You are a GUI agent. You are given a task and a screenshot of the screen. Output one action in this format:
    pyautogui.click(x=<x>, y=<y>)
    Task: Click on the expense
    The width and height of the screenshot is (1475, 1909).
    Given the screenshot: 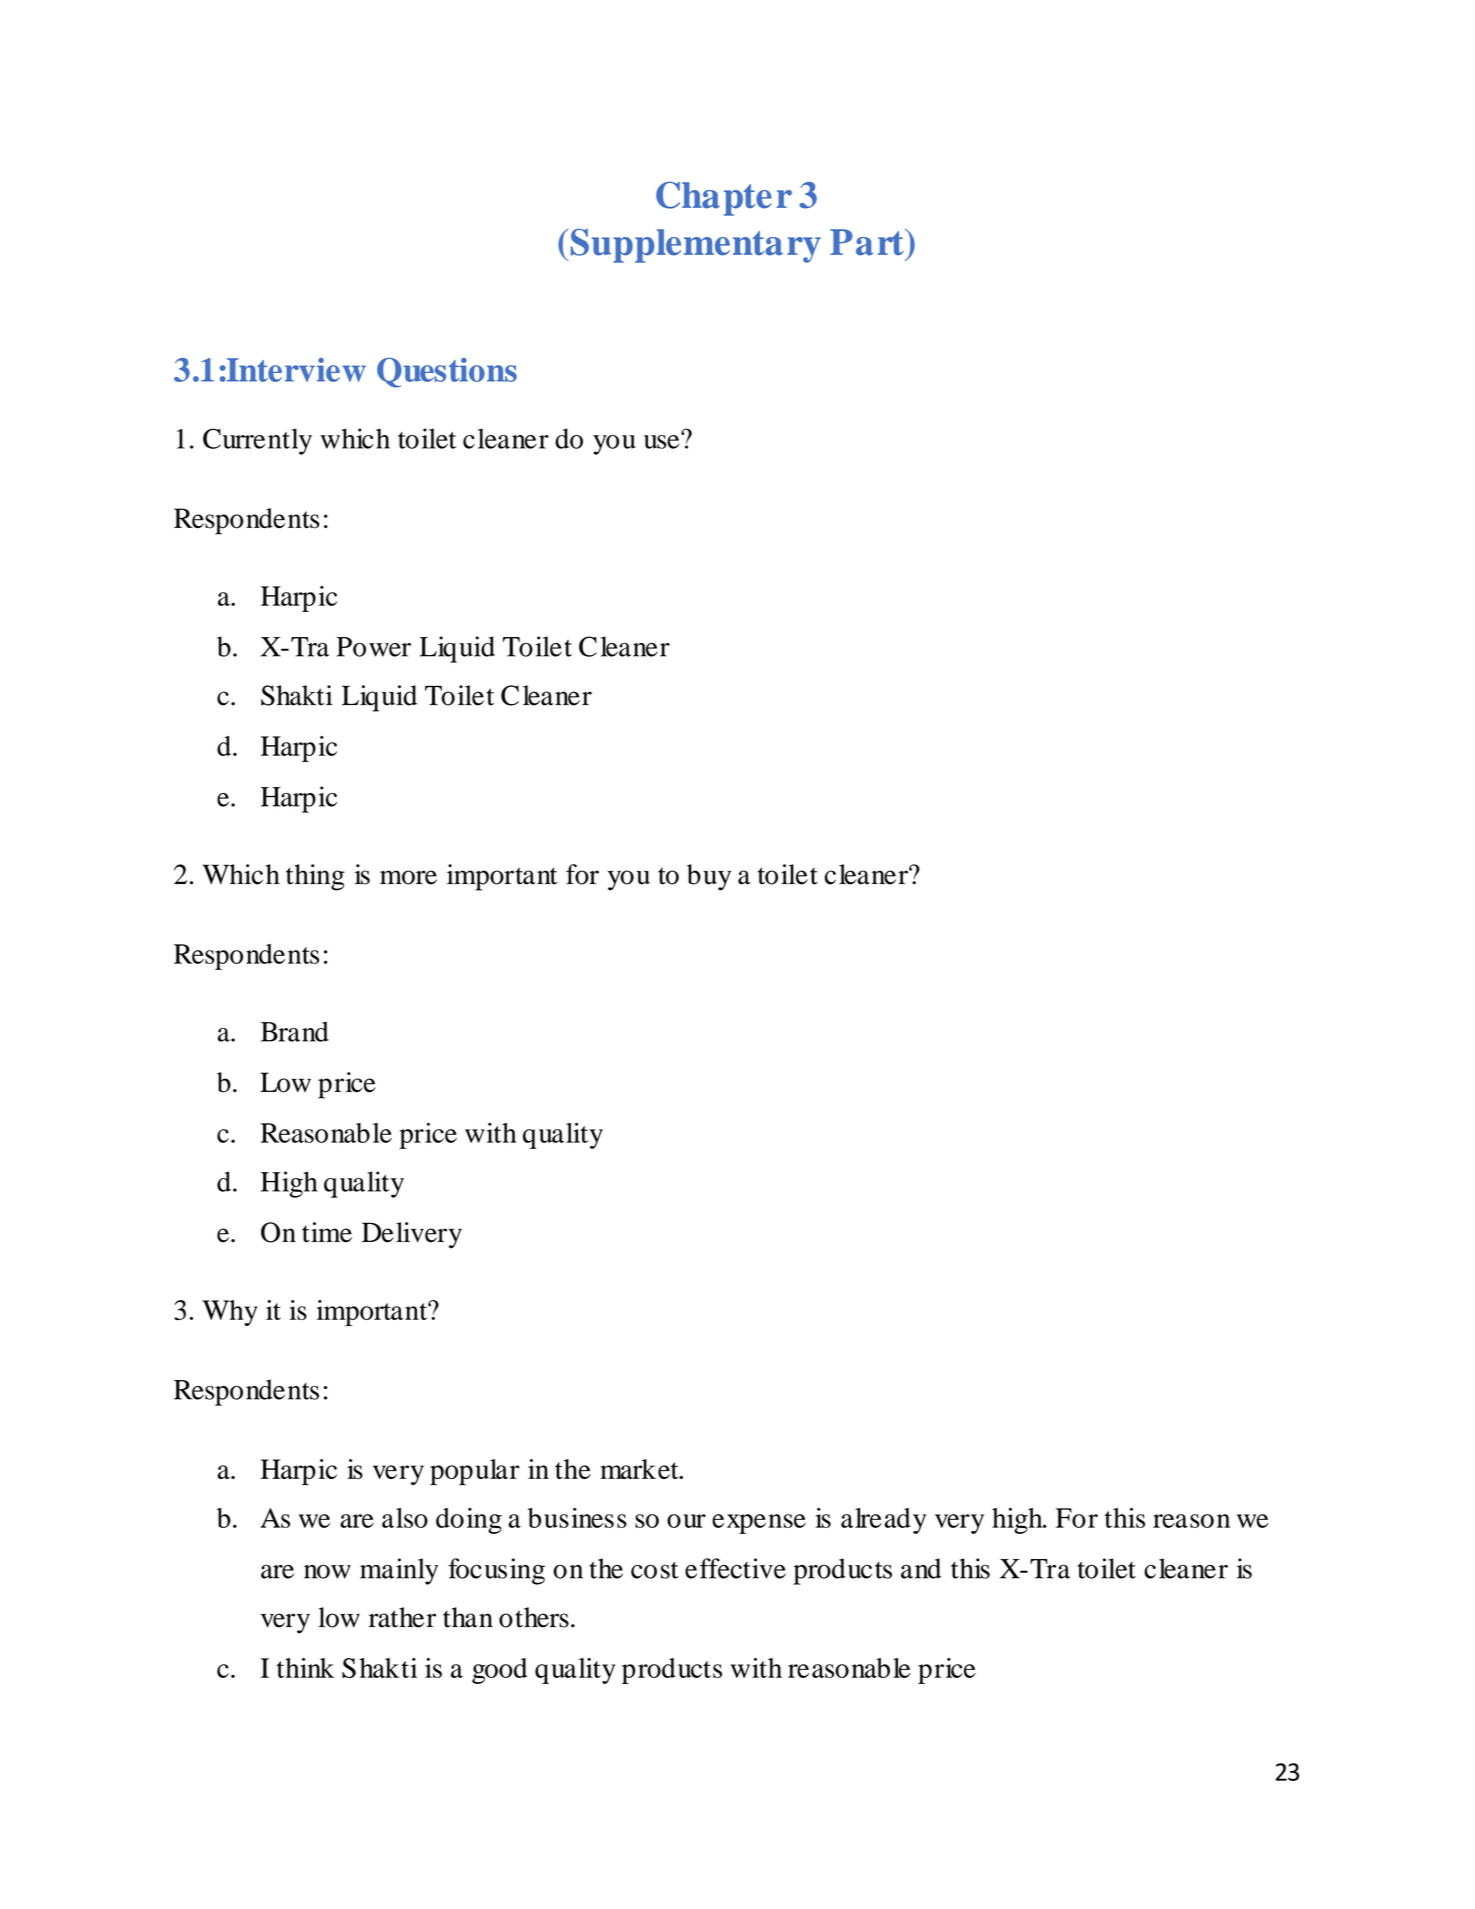 What is the action you would take?
    pyautogui.click(x=759, y=1524)
